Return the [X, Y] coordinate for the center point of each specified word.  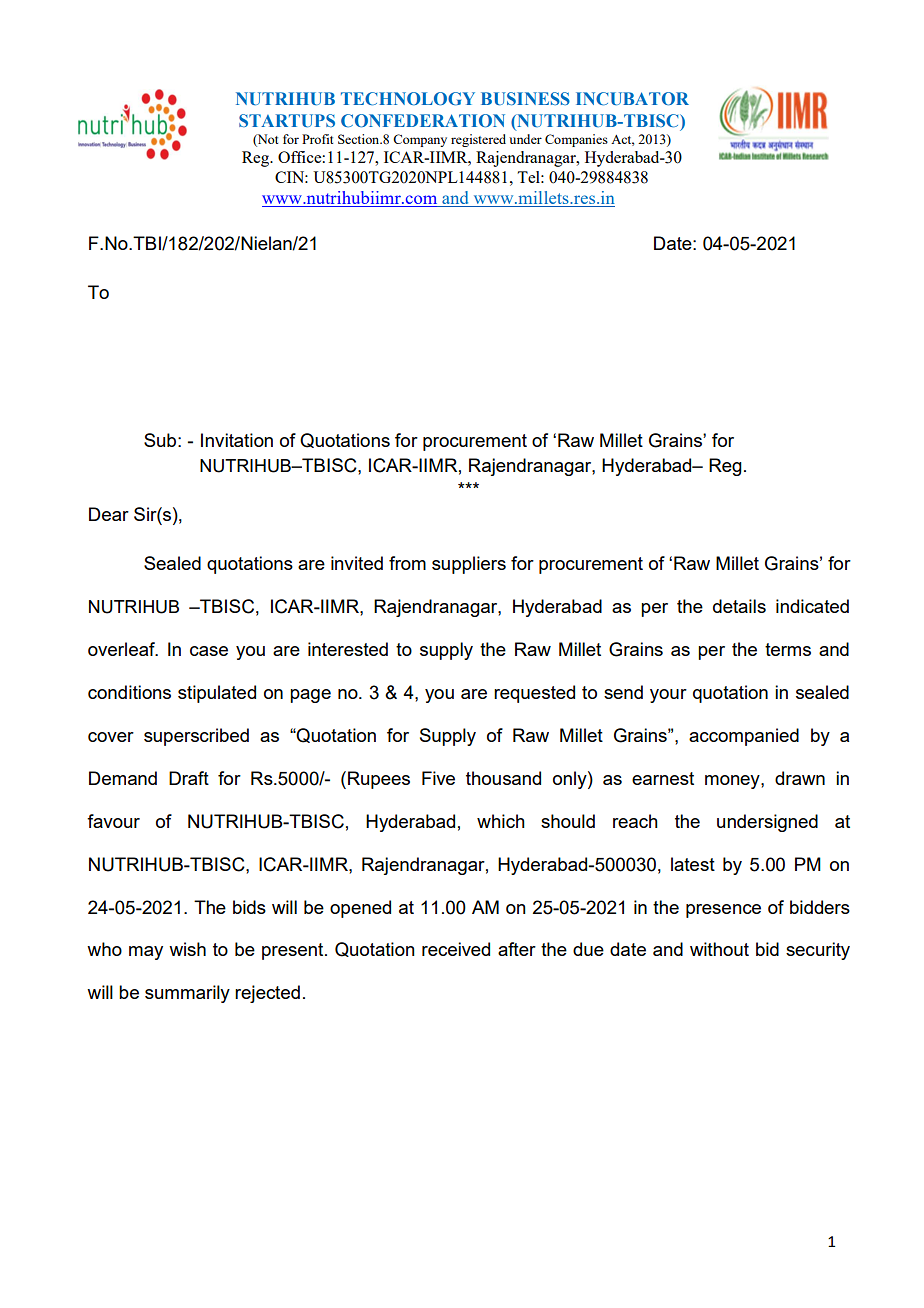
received [456, 949]
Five [438, 778]
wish [187, 949]
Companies [576, 140]
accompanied [744, 737]
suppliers [469, 565]
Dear [109, 514]
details [739, 606]
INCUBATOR [632, 99]
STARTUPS [287, 120]
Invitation [237, 440]
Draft [189, 778]
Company [420, 140]
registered [478, 140]
